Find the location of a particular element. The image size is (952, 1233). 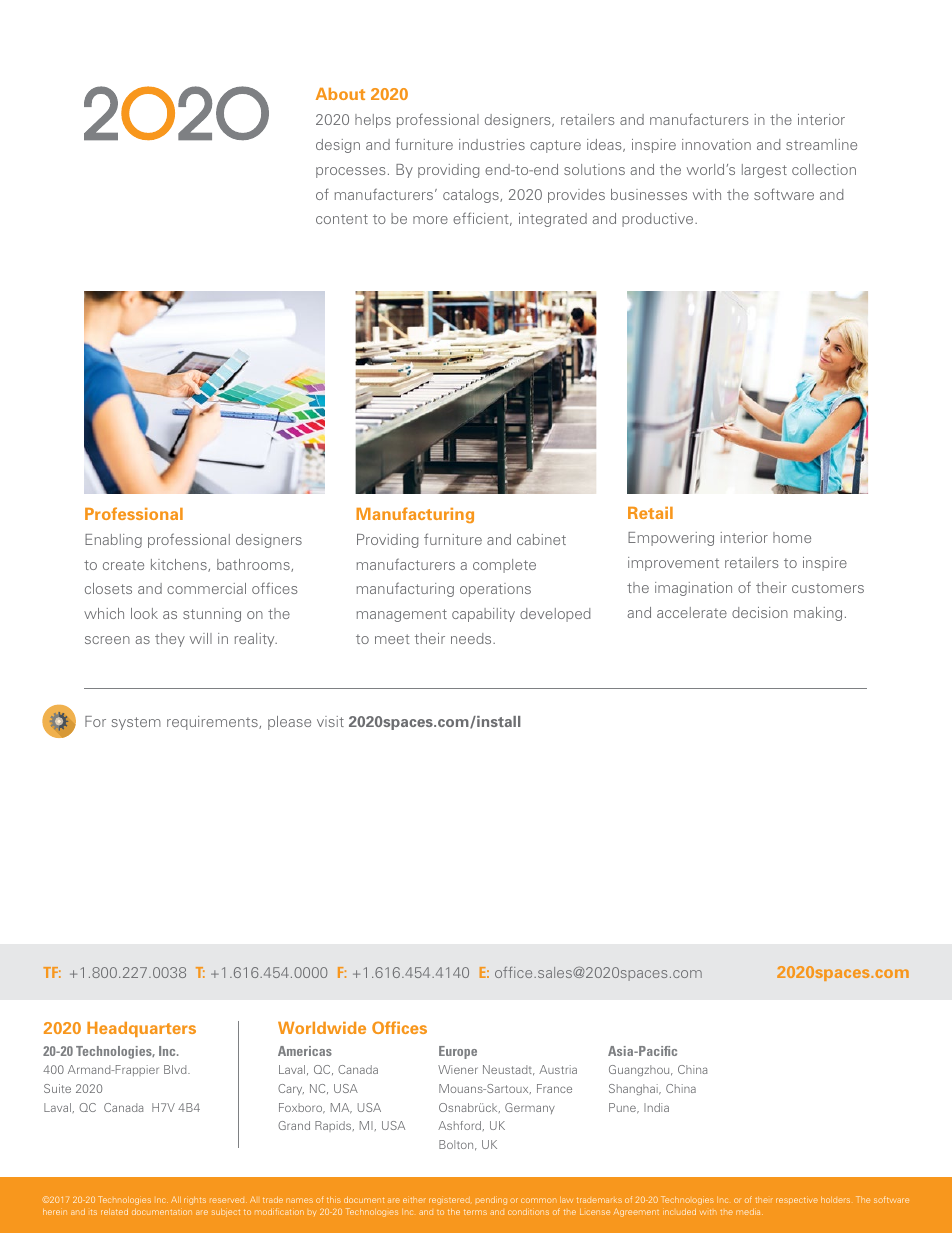

rights is located at coordinates (195, 1201).
